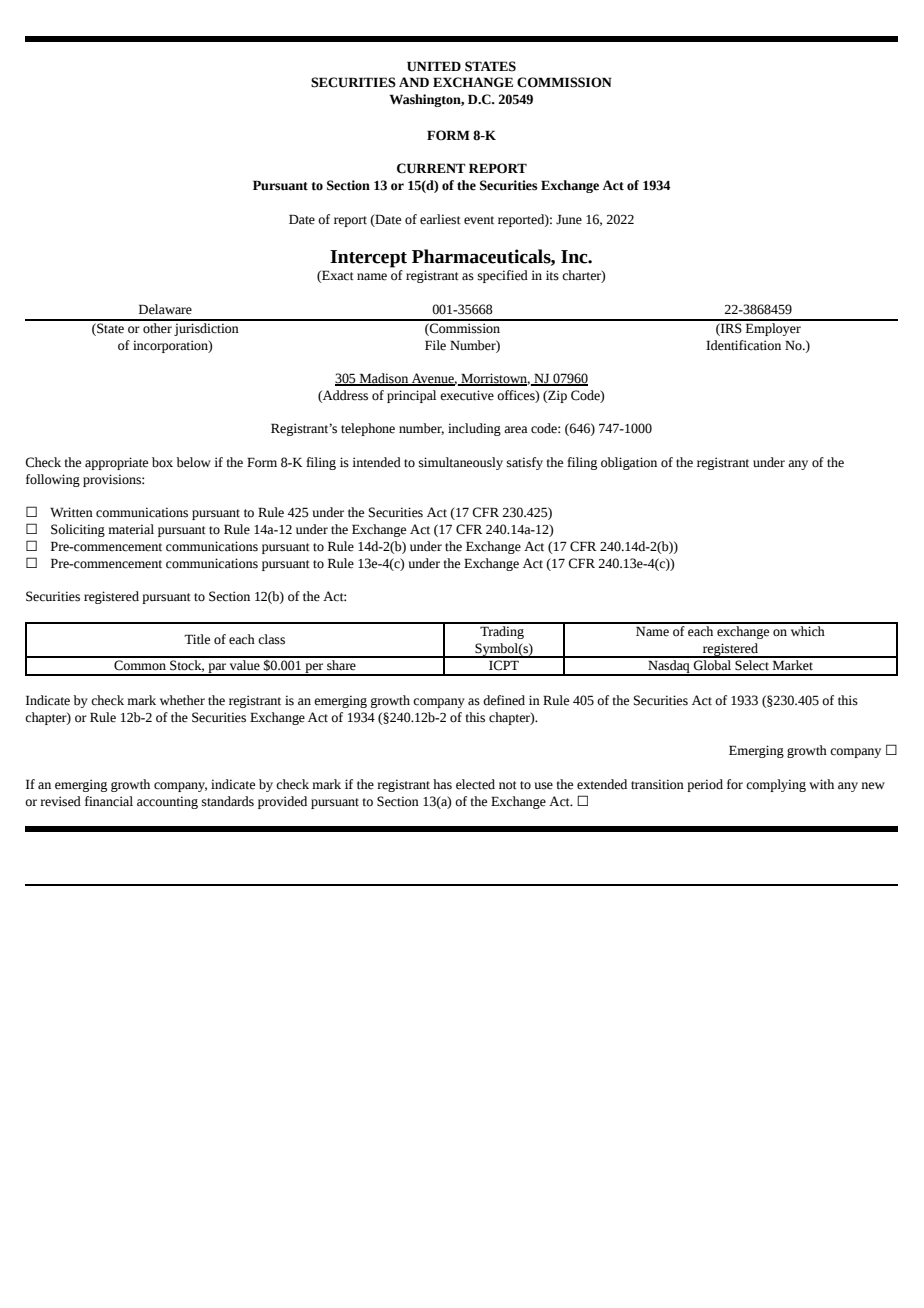  Describe the element at coordinates (431, 168) in the image. I see `CURRENT` at that location.
